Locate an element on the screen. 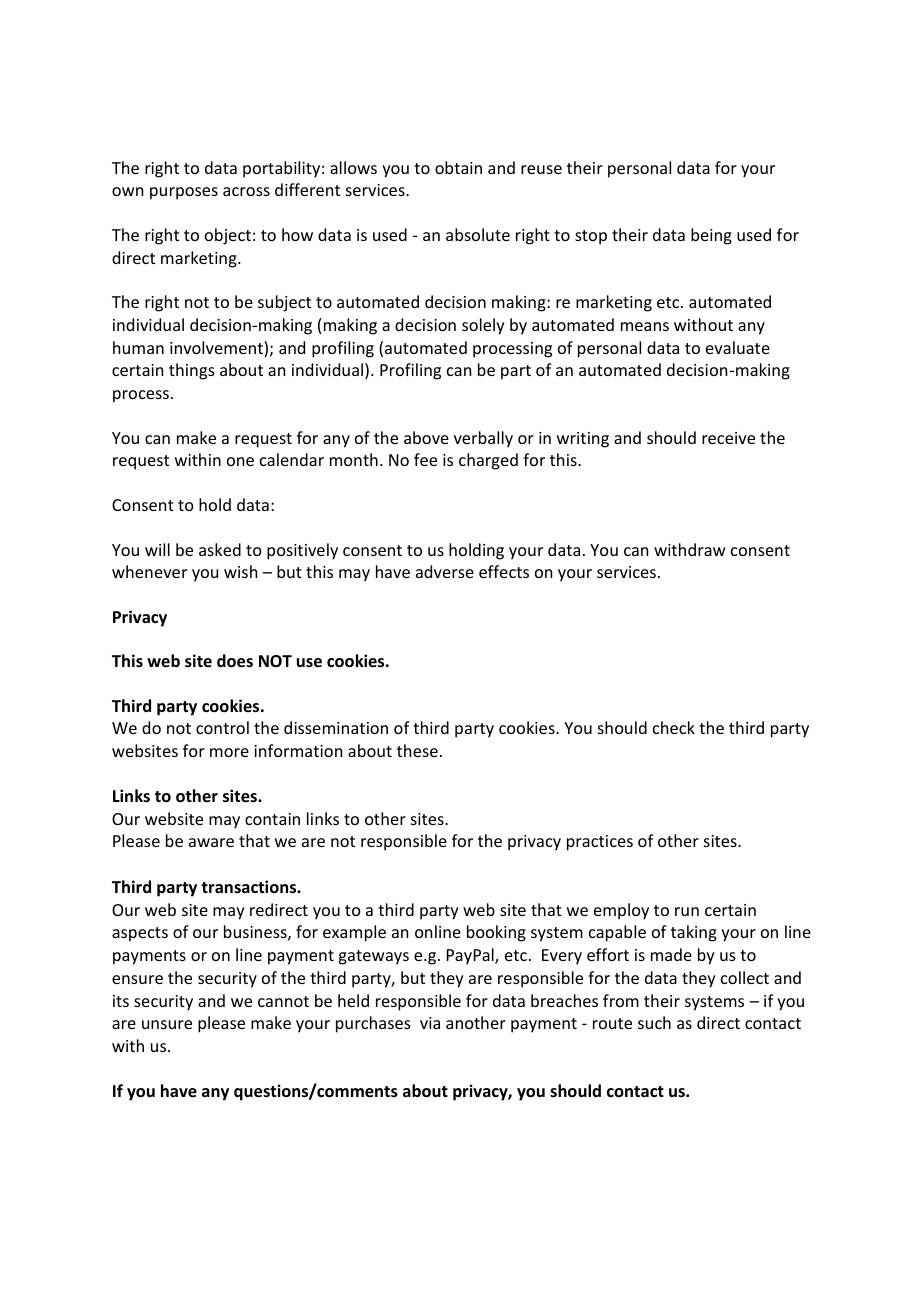 The height and width of the screenshot is (1308, 924). check is located at coordinates (674, 727).
